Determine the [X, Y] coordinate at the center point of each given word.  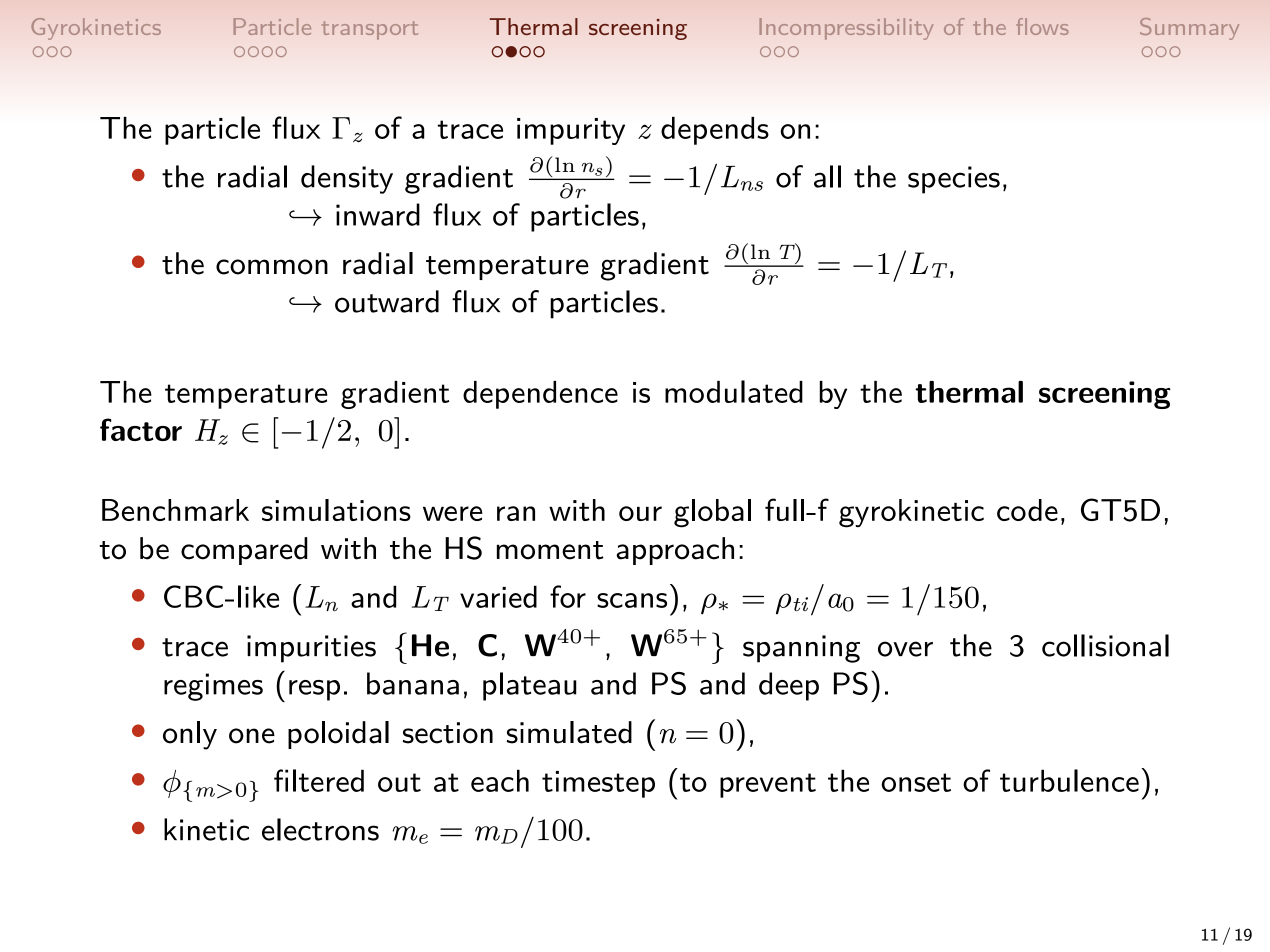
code [1027, 510]
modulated [734, 391]
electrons [320, 829]
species [954, 180]
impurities [311, 649]
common [272, 267]
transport [370, 30]
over [905, 649]
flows [1042, 26]
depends [715, 131]
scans [632, 600]
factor [141, 429]
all [827, 176]
